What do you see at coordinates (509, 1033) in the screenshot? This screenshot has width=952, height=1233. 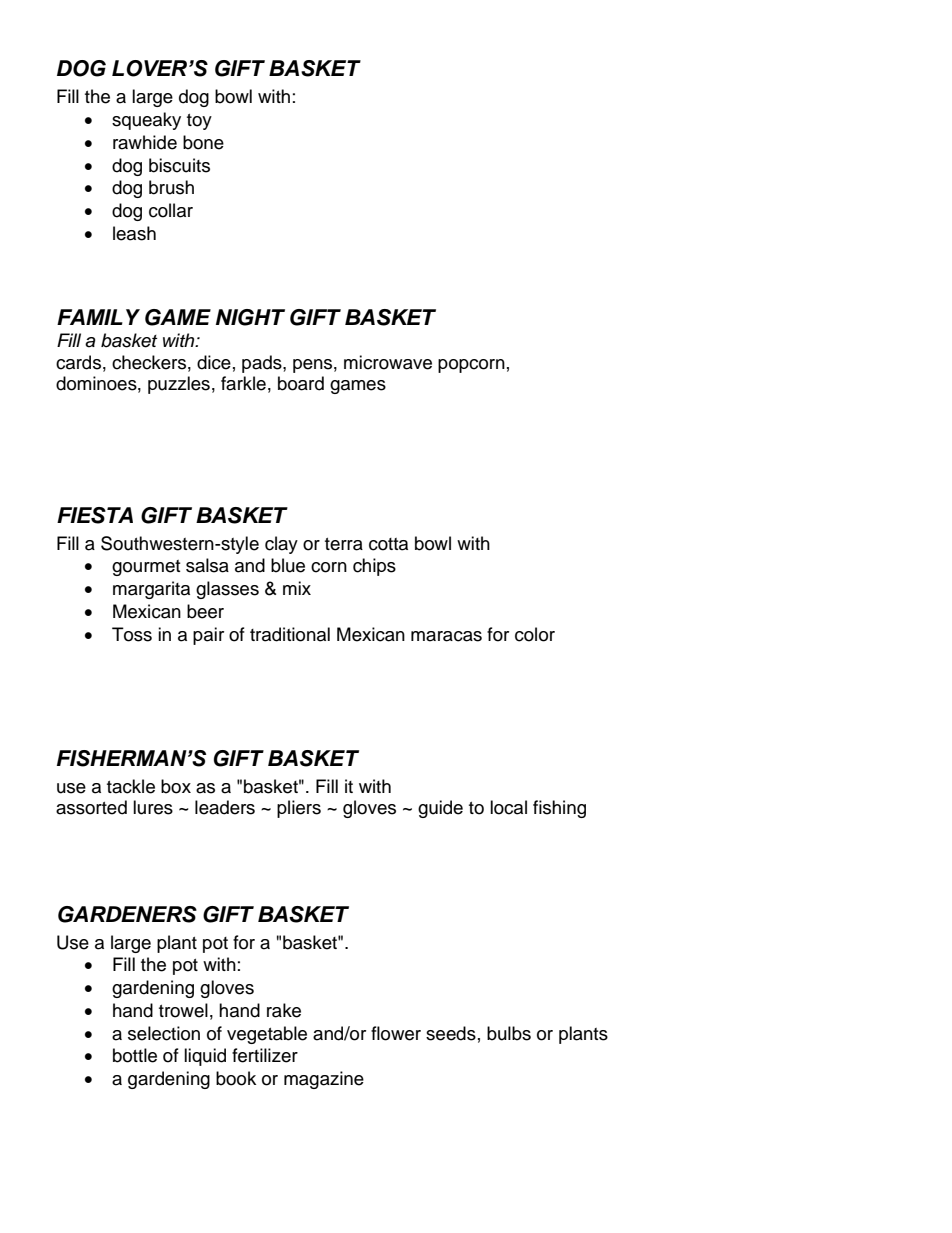 I see `bulbs` at bounding box center [509, 1033].
